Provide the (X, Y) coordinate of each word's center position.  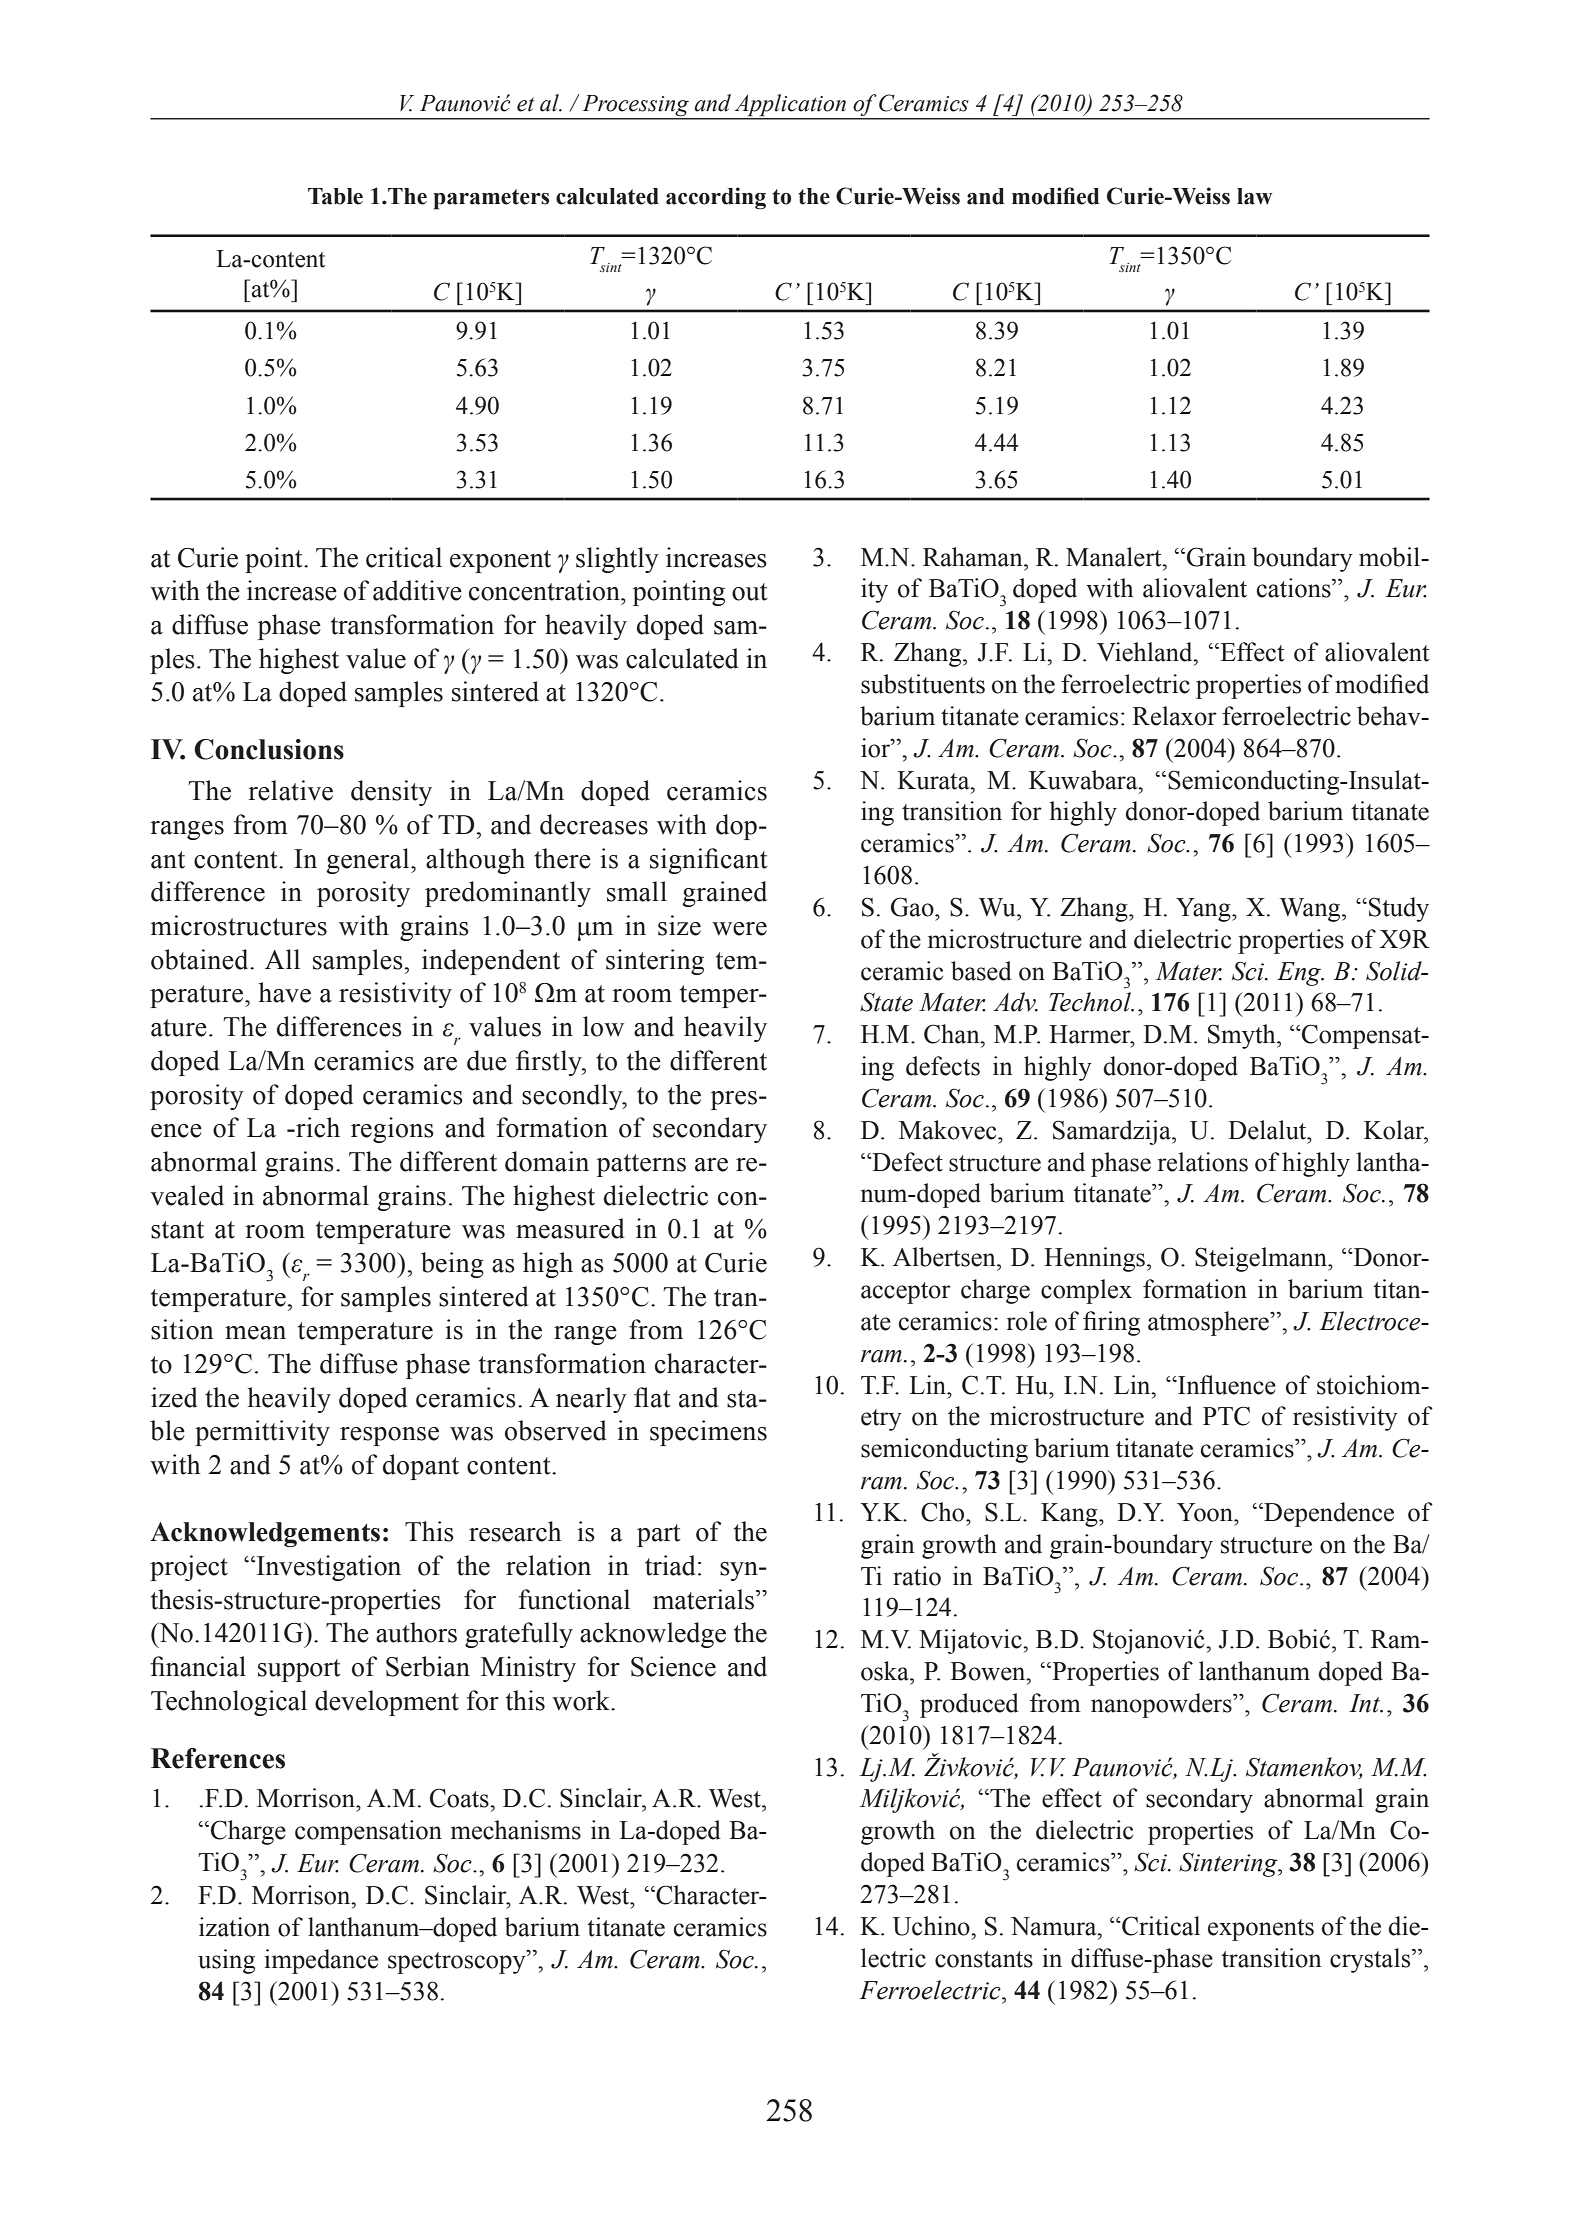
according (716, 198)
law (1254, 196)
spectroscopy (458, 1962)
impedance (321, 1961)
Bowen (989, 1671)
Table (335, 196)
